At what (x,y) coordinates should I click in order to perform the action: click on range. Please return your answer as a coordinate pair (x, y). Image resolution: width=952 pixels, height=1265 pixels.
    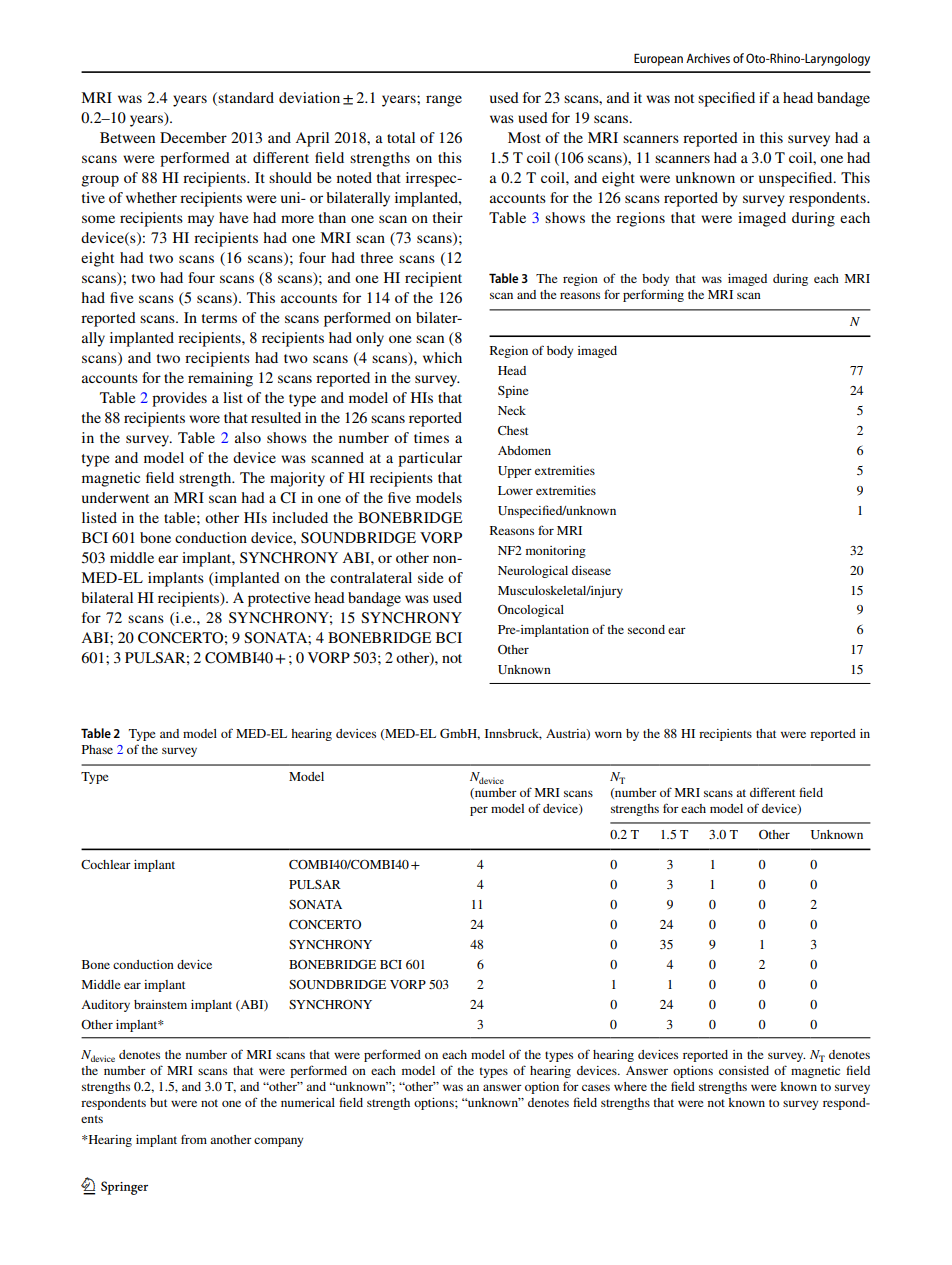
    Looking at the image, I should click on (444, 101).
